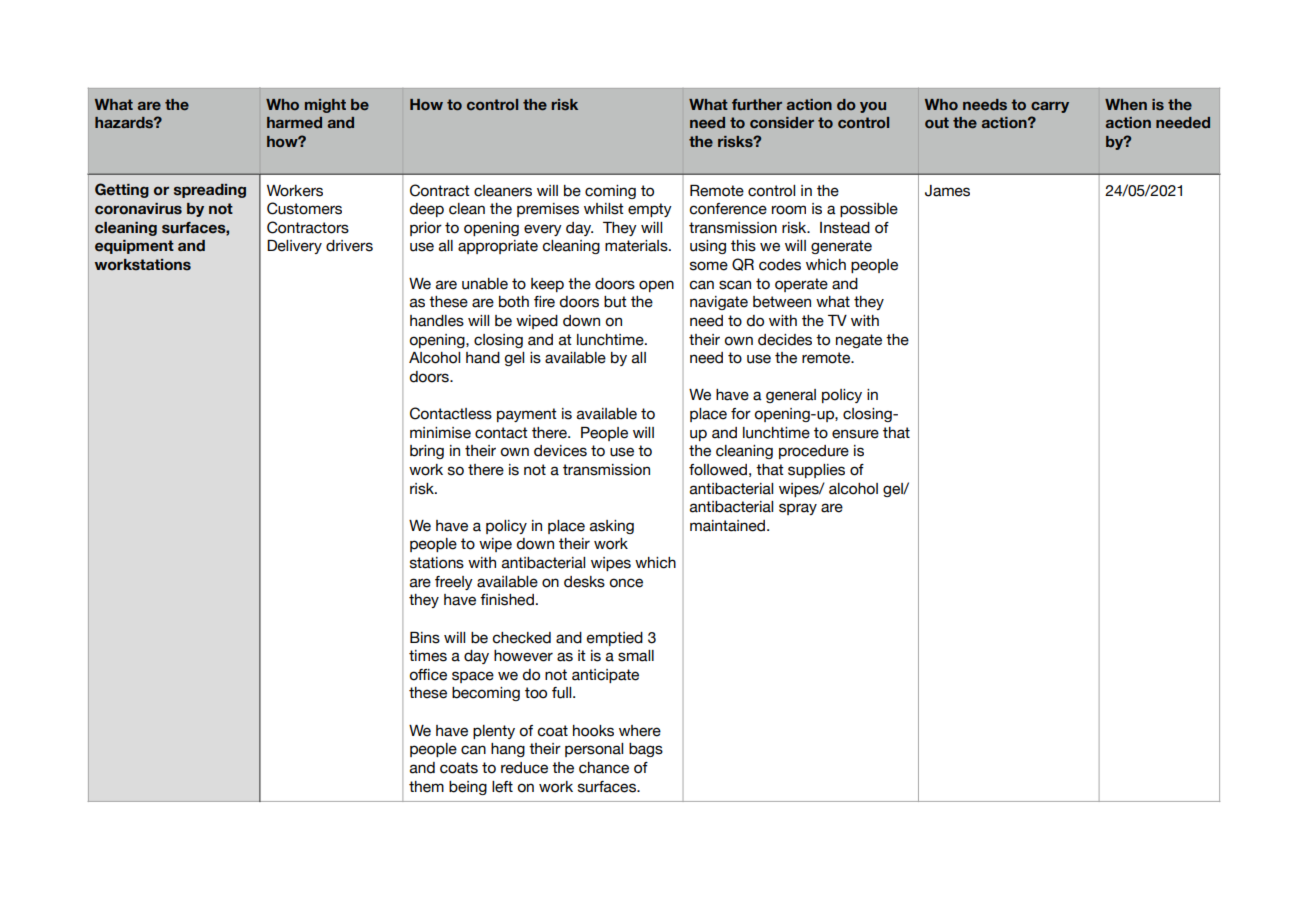 Image resolution: width=1308 pixels, height=924 pixels. I want to click on ensure, so click(855, 434).
